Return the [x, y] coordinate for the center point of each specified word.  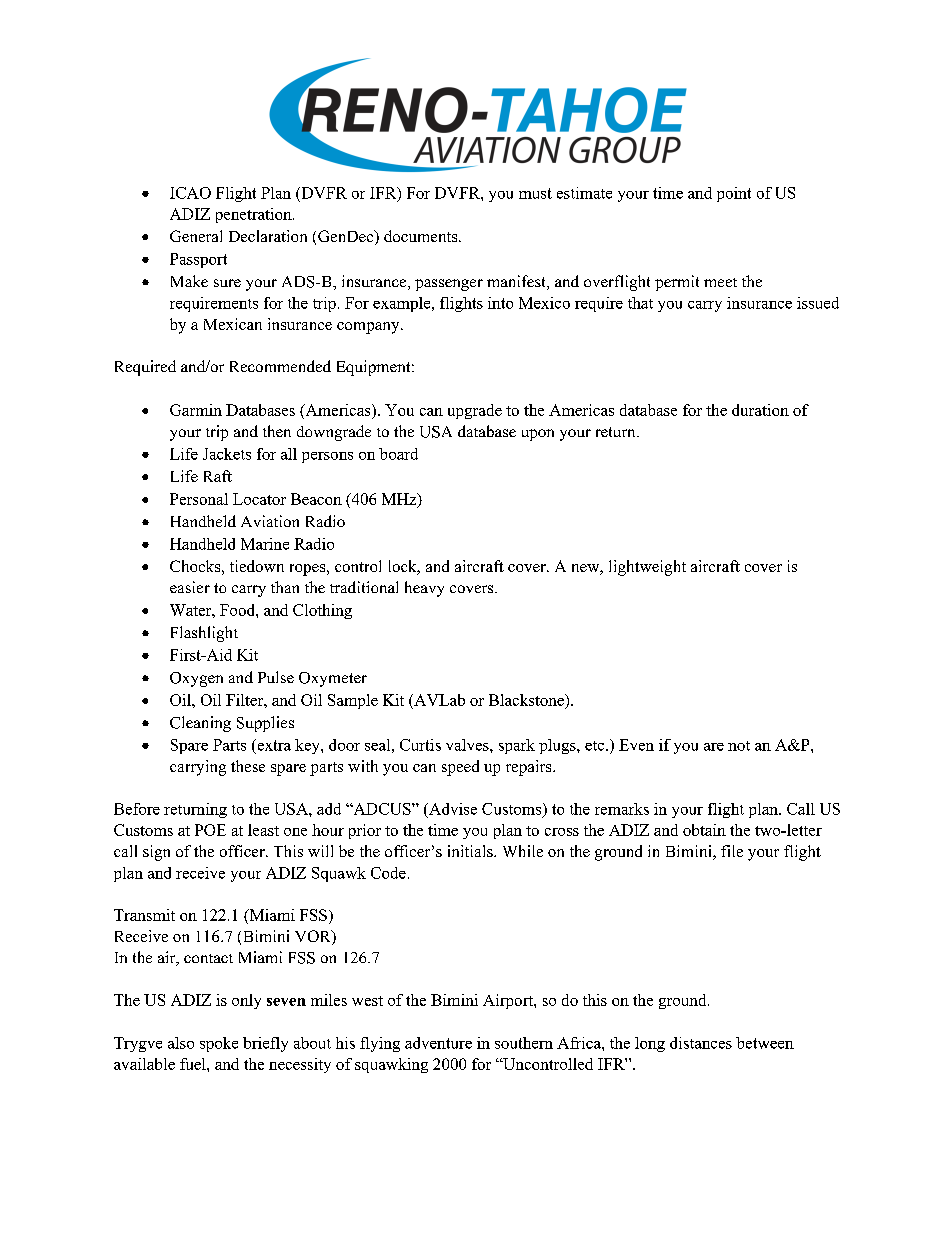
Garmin [196, 410]
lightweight [647, 568]
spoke [219, 1044]
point [734, 194]
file [732, 851]
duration [760, 410]
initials [471, 851]
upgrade [475, 411]
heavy [424, 589]
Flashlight [204, 634]
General [196, 236]
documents [422, 236]
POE [210, 830]
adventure [438, 1043]
